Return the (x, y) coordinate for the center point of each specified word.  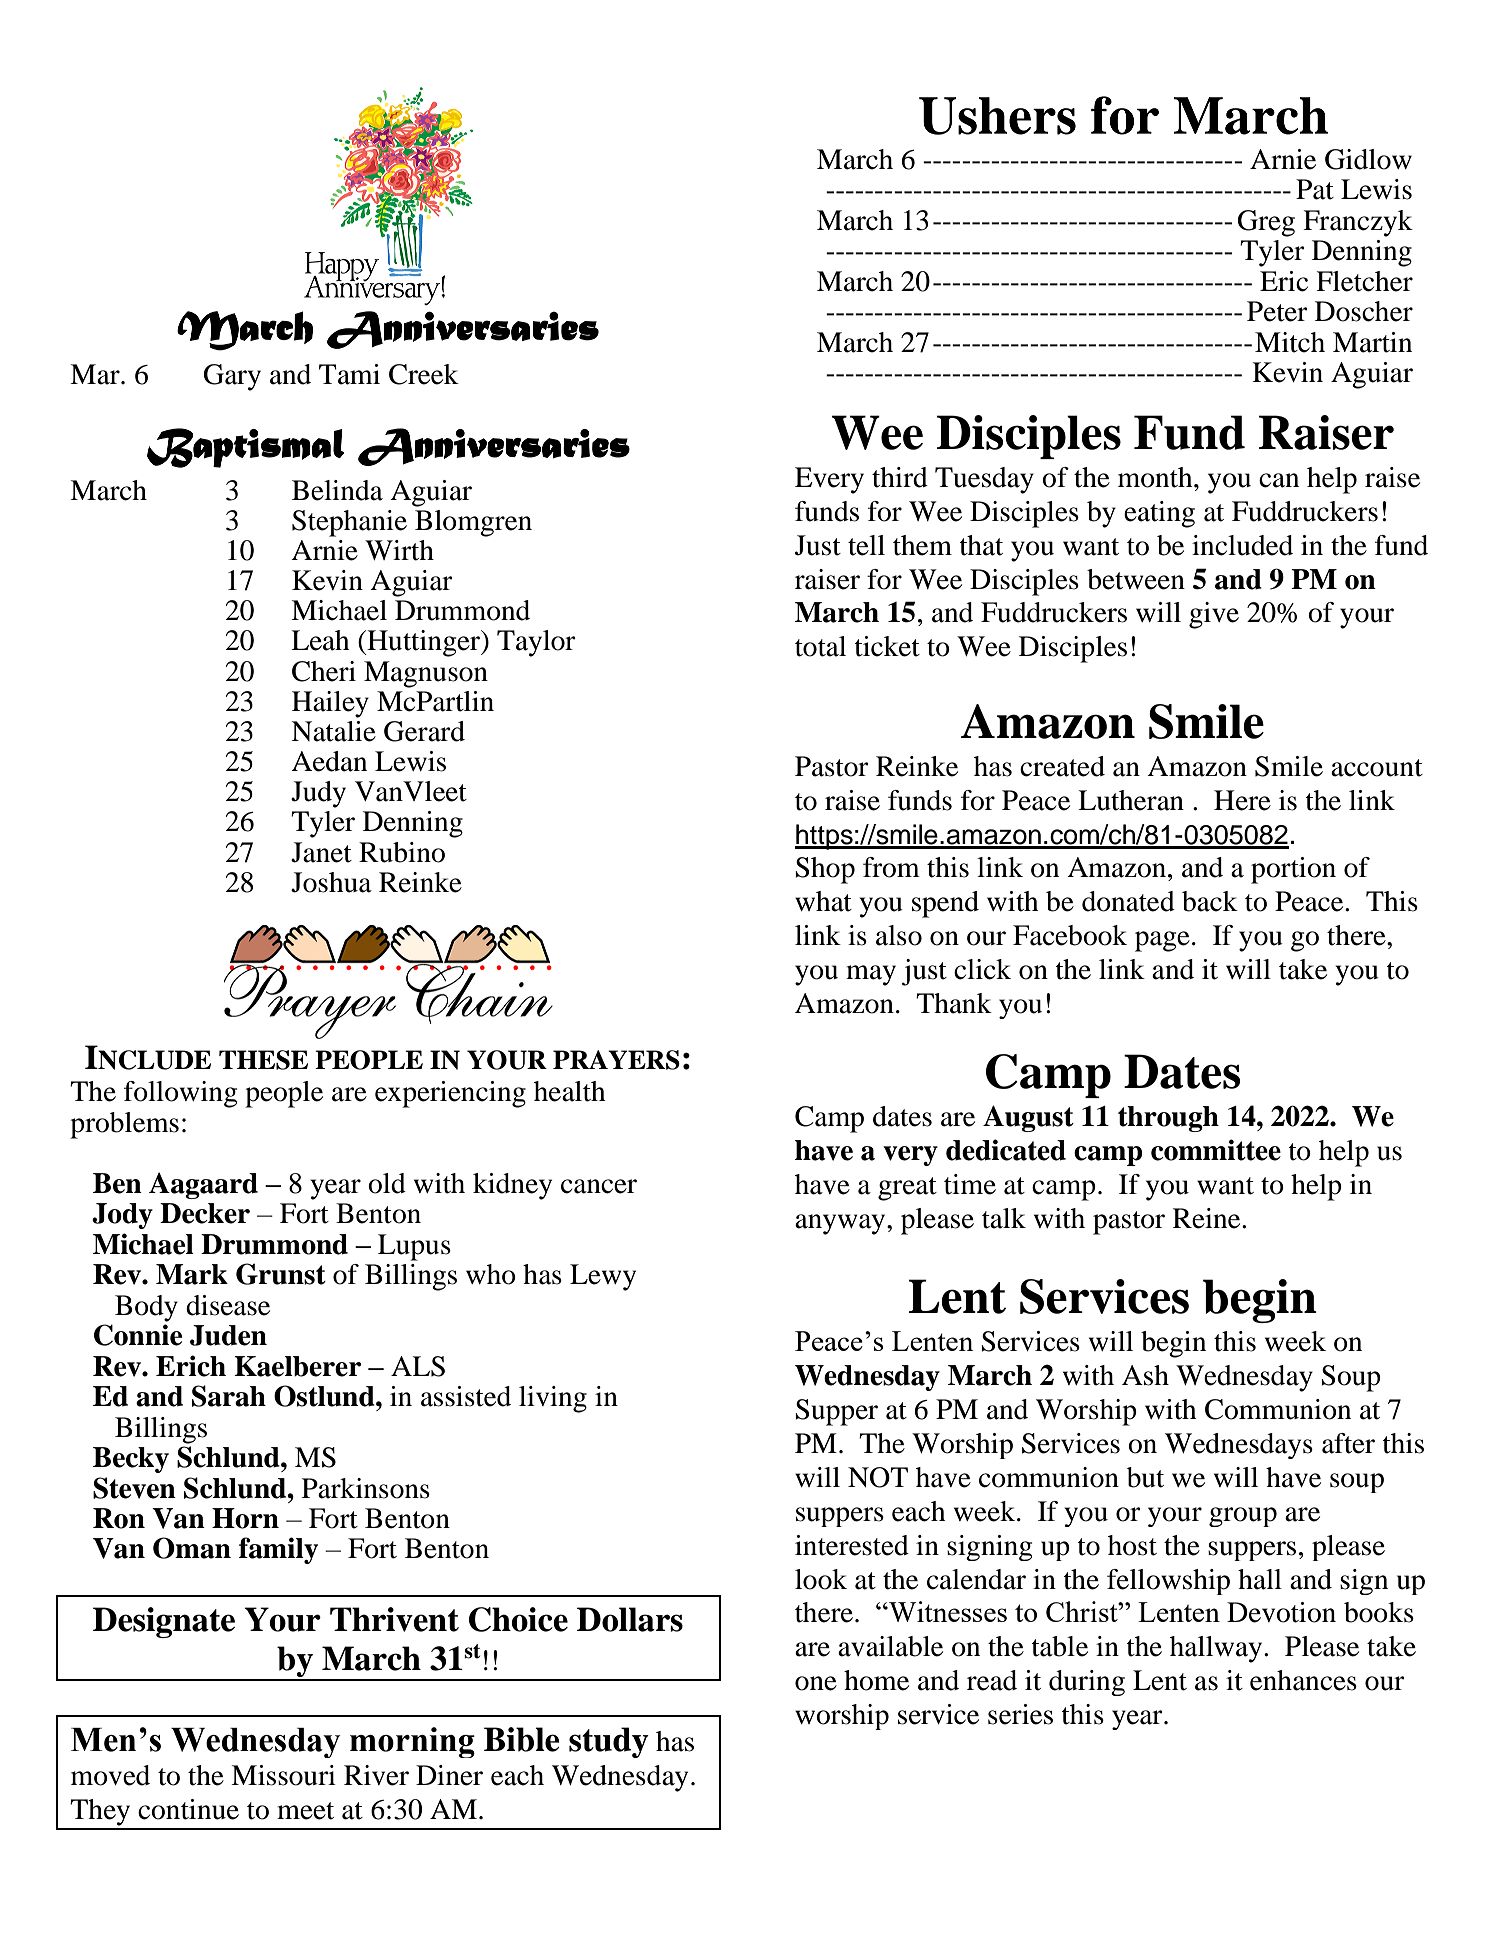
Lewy (603, 1277)
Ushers (997, 116)
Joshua (331, 882)
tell (866, 545)
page (1162, 941)
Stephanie (349, 523)
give (1214, 615)
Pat (1315, 189)
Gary (232, 377)
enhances (1303, 1680)
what (823, 901)
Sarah (229, 1396)
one (816, 1683)
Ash (1145, 1375)
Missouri (283, 1775)
